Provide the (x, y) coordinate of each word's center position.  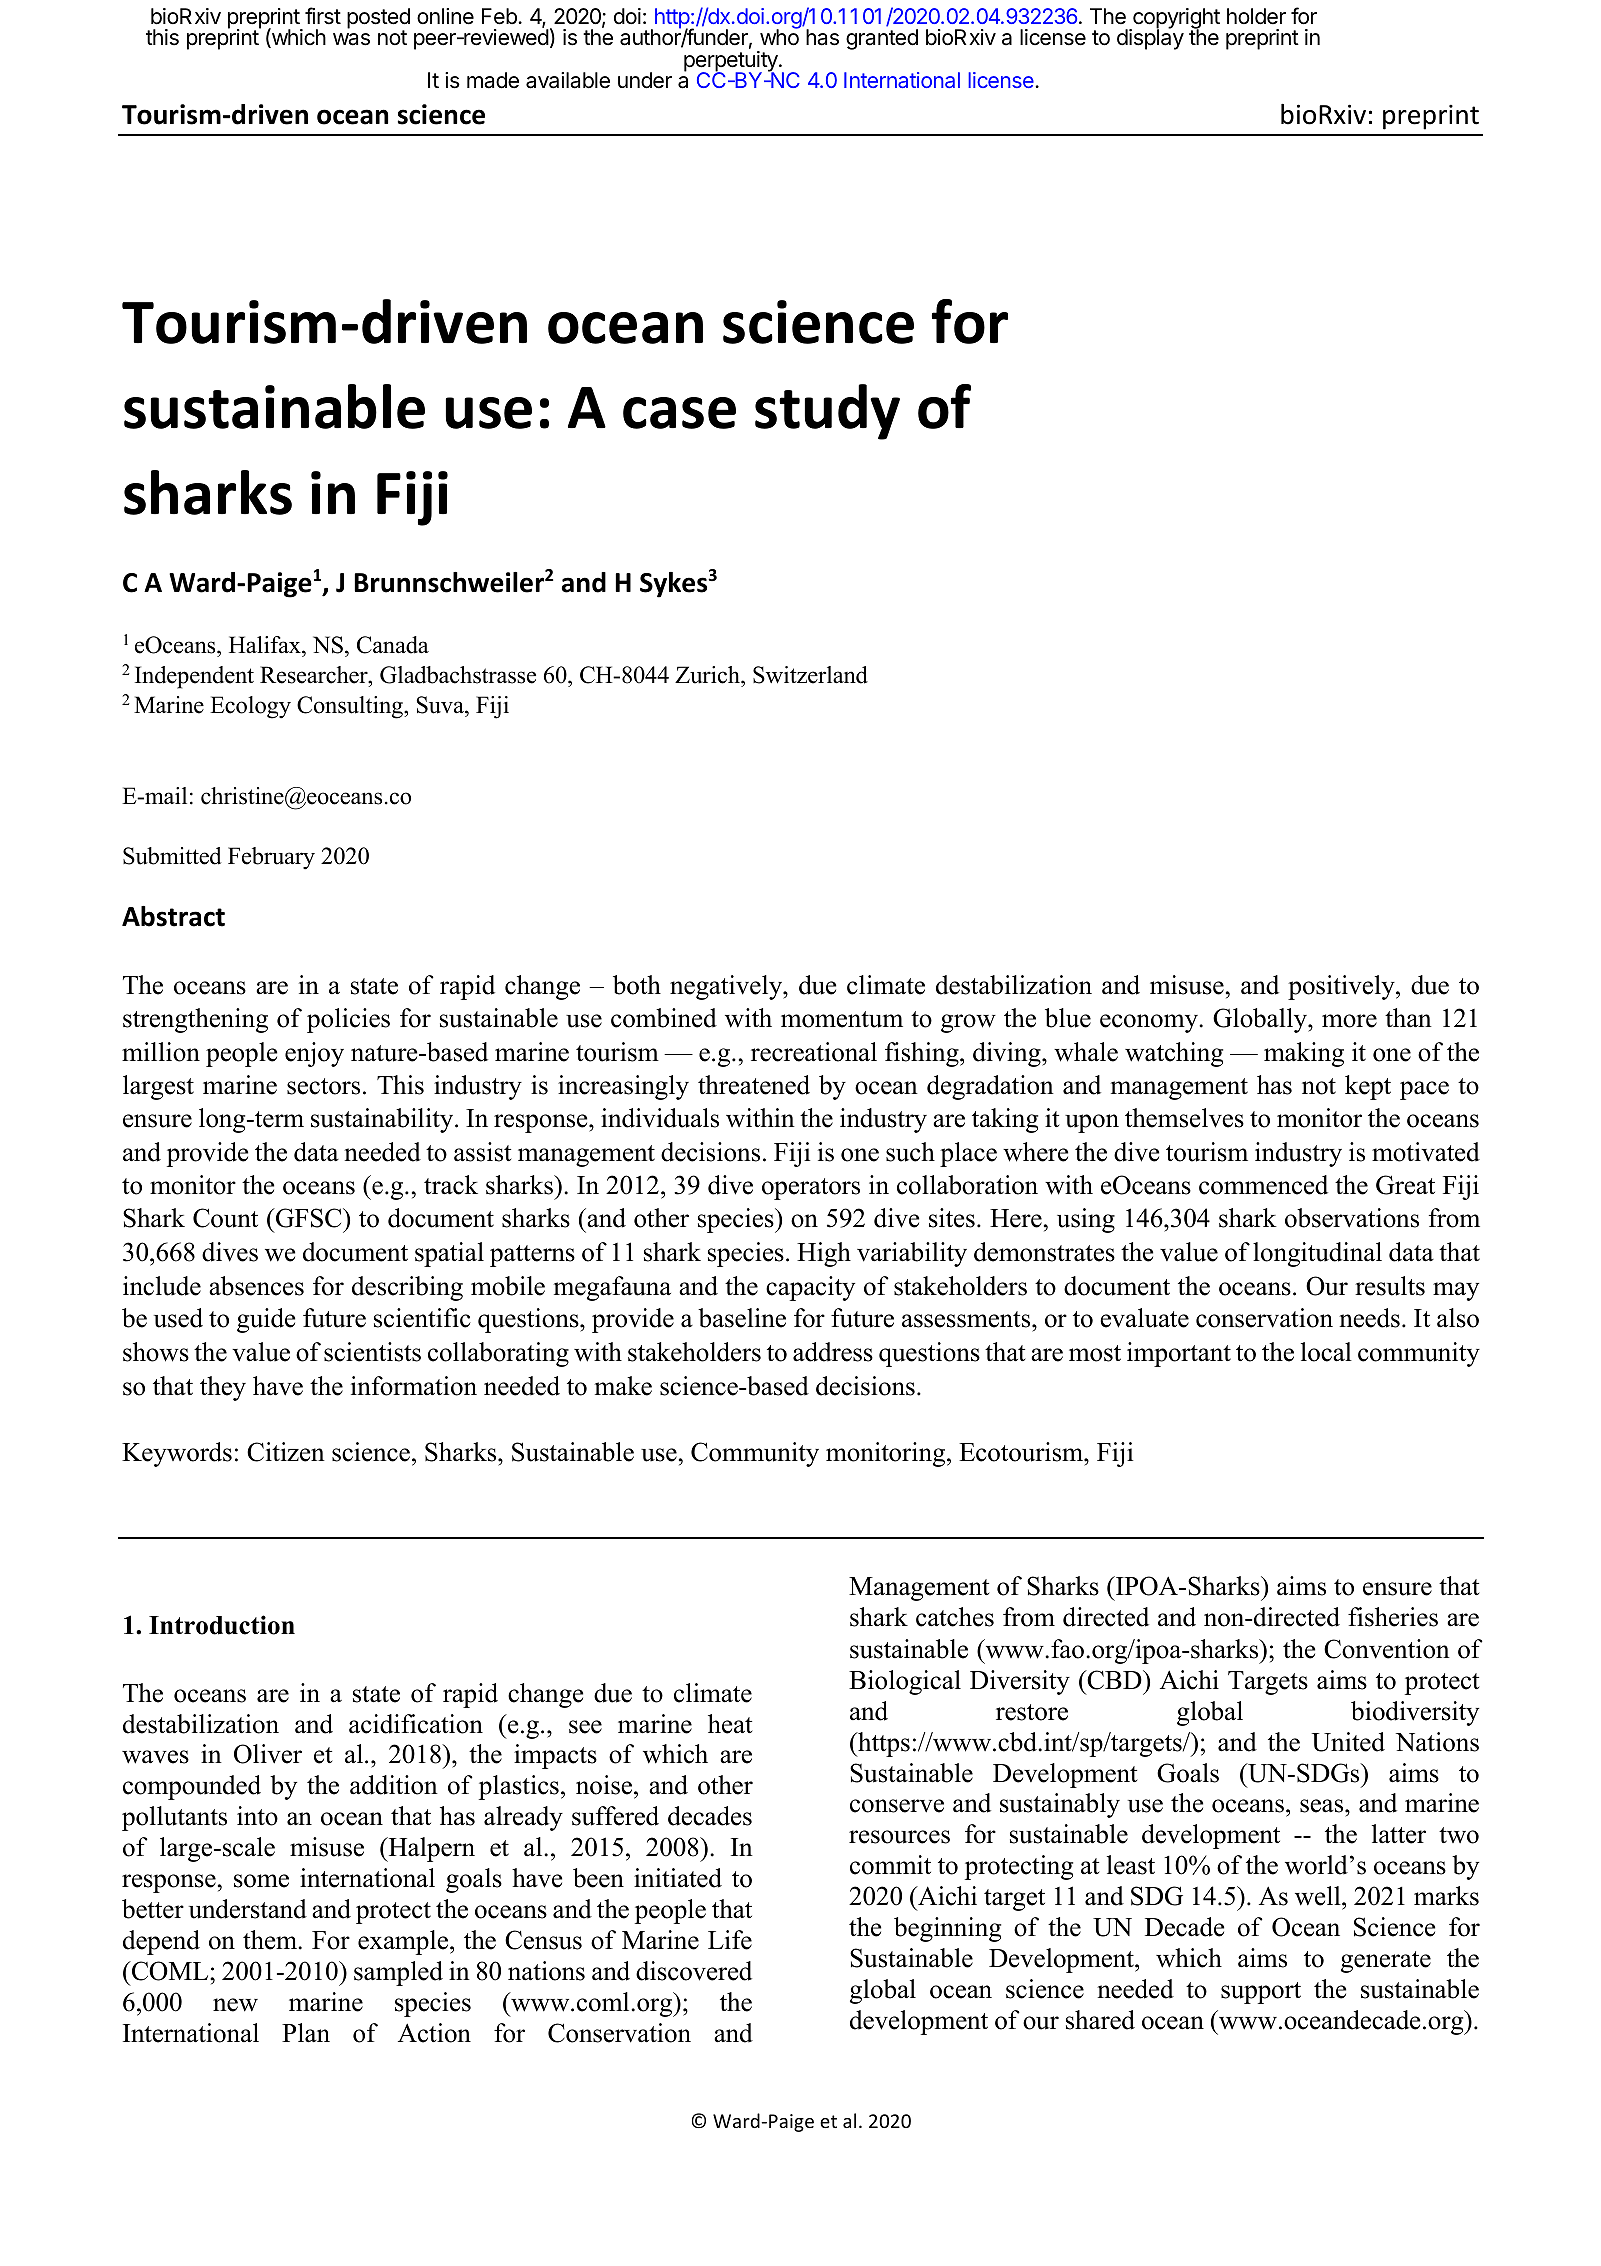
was (351, 39)
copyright (1175, 19)
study (827, 412)
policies (348, 1020)
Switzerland (810, 675)
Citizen (286, 1452)
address (833, 1352)
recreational (814, 1052)
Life (730, 1940)
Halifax (266, 645)
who (779, 37)
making (1304, 1054)
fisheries (1393, 1617)
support (1261, 1993)
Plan (306, 2033)
